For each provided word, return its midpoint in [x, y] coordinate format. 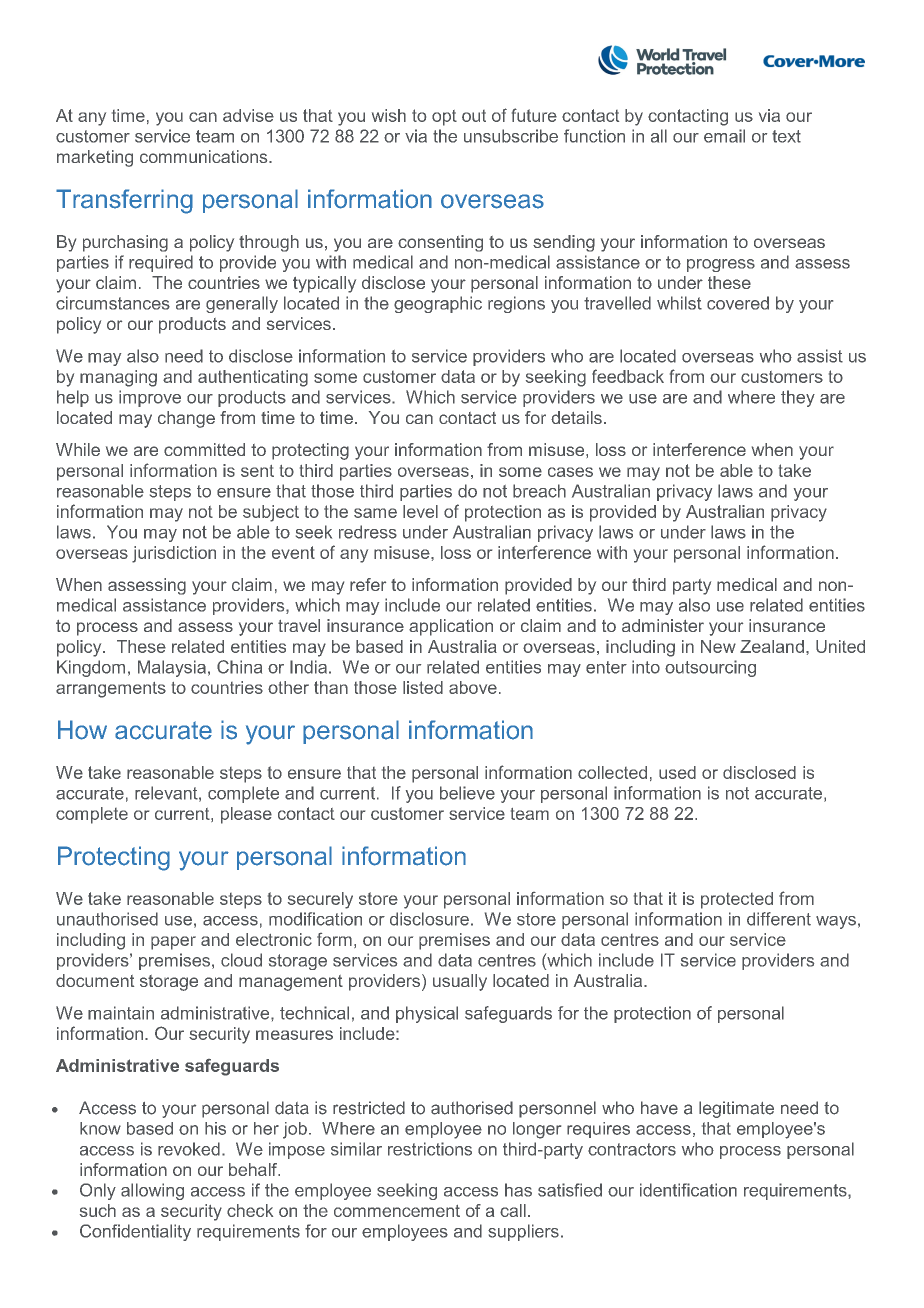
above [473, 687]
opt [444, 118]
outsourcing [710, 668]
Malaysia [172, 668]
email [724, 136]
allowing [152, 1191]
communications [205, 156]
